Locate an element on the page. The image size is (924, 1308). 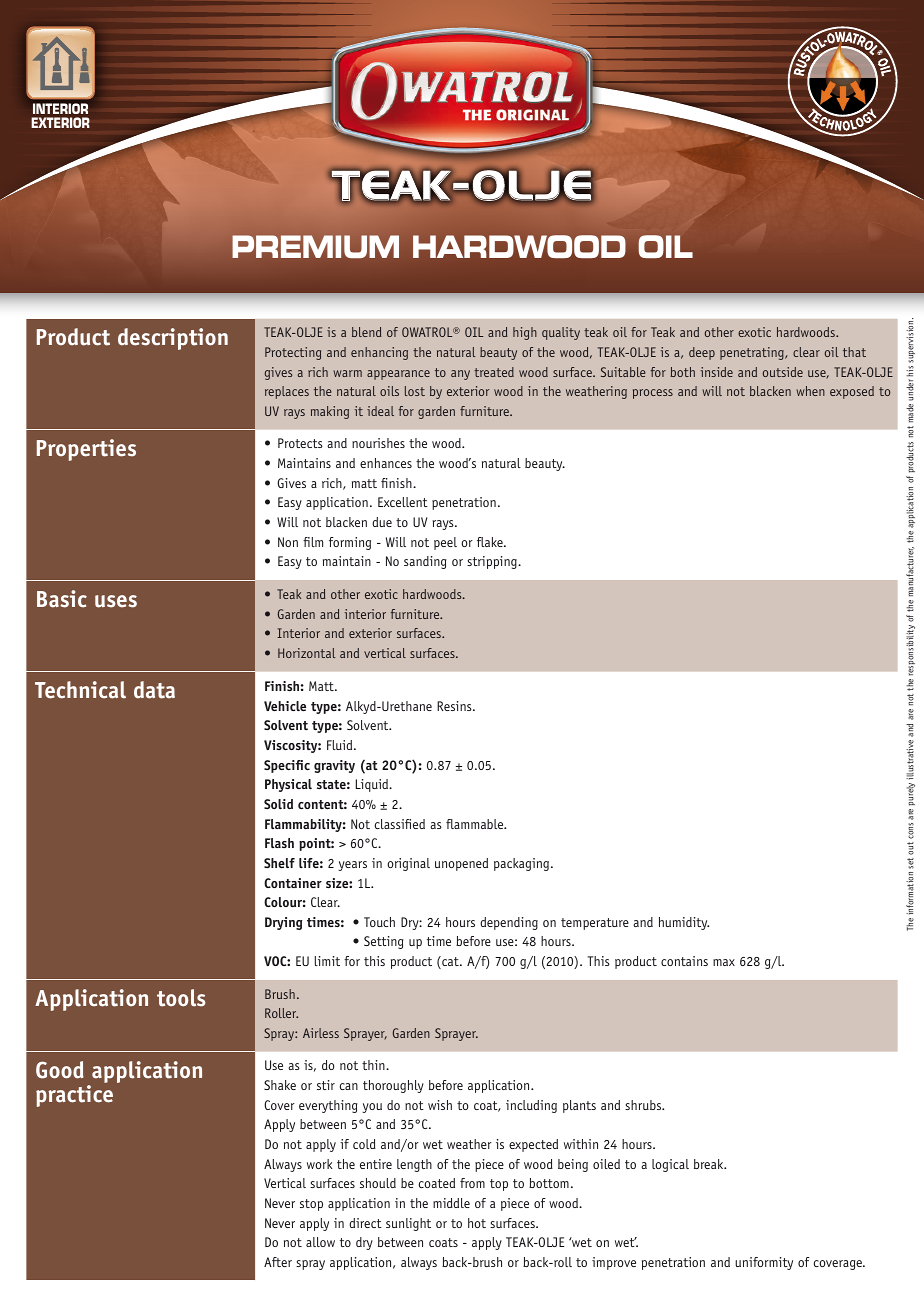
hot is located at coordinates (477, 1223).
